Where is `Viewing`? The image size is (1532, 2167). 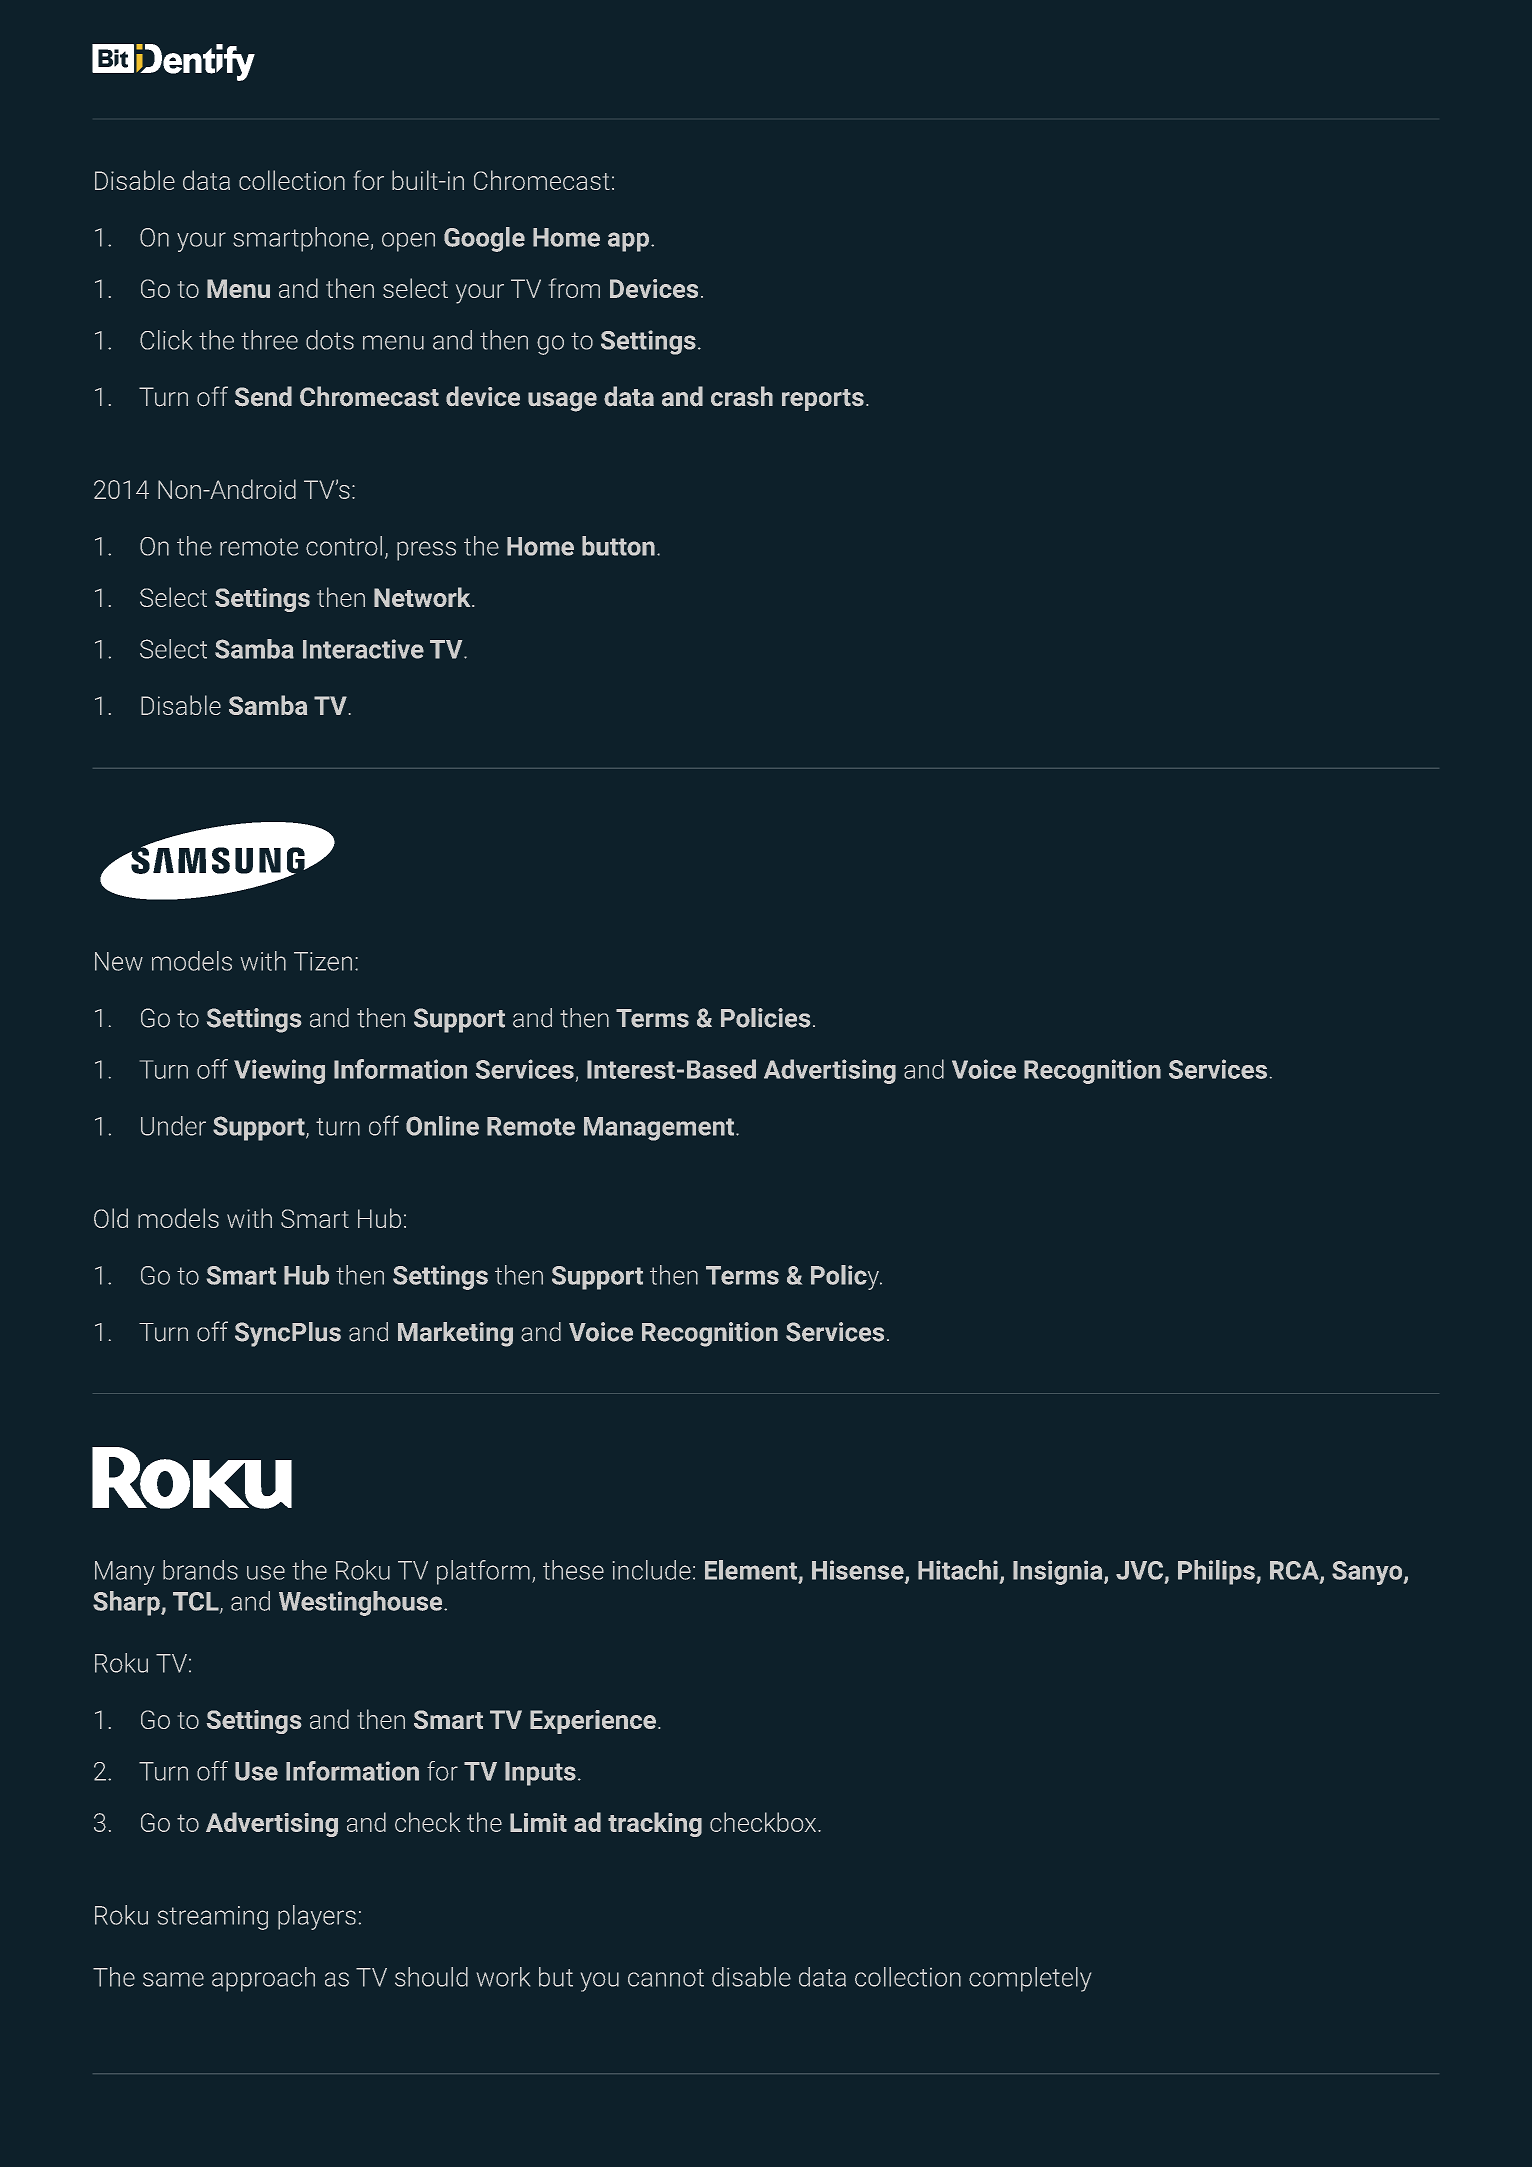 Viewing is located at coordinates (279, 1071).
